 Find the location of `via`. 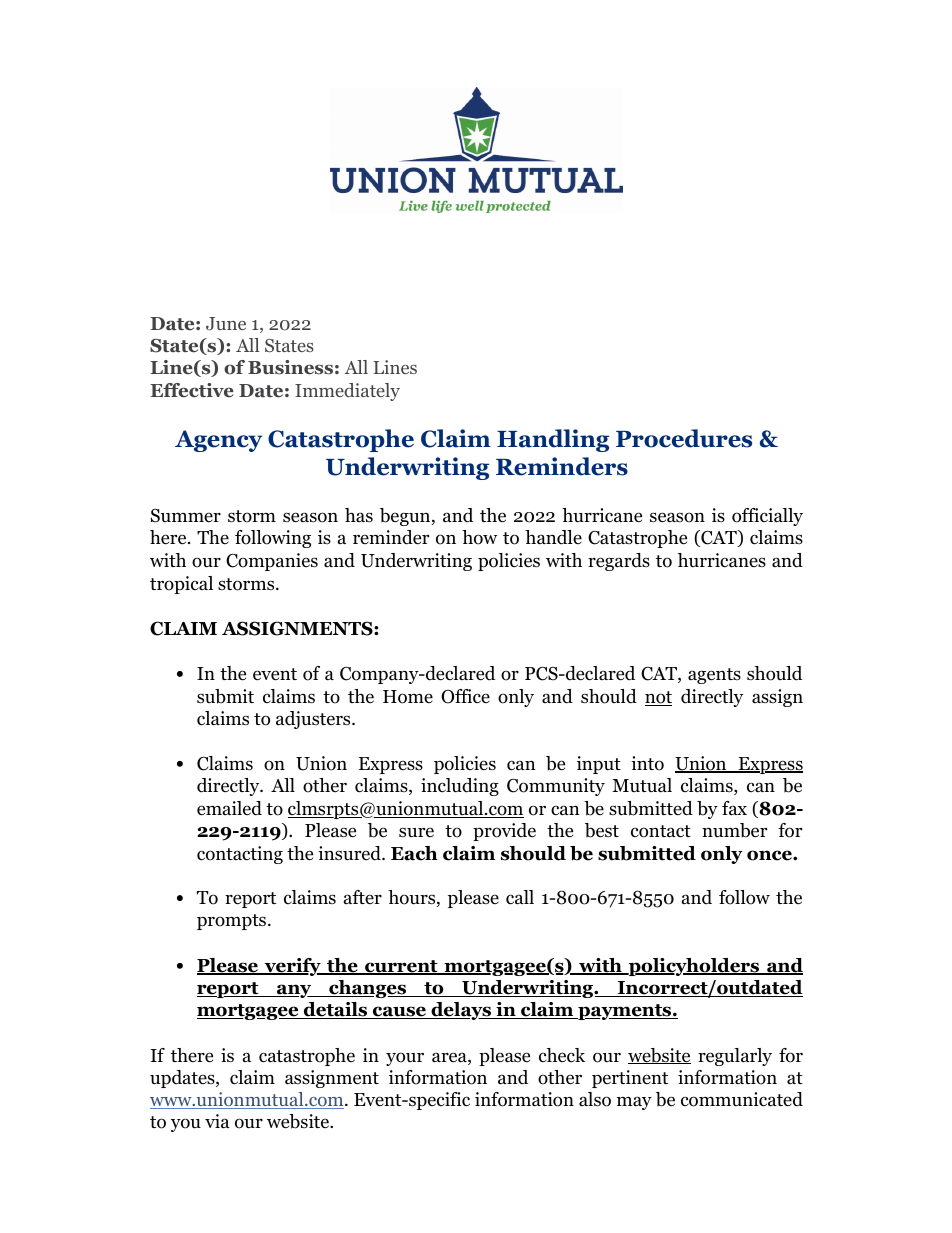

via is located at coordinates (217, 1121).
